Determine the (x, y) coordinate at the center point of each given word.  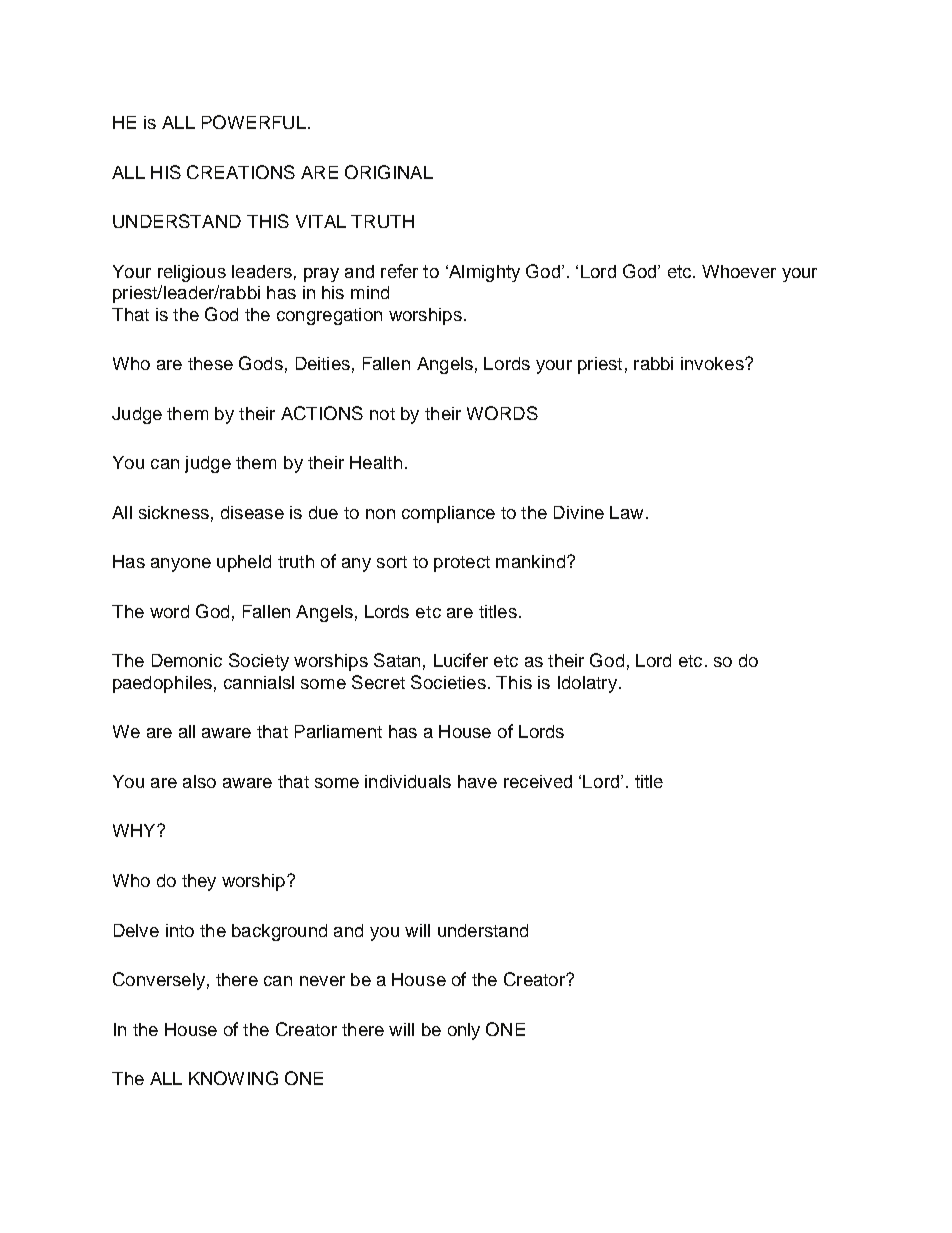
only (464, 1031)
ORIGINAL (389, 172)
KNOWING (233, 1078)
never (322, 981)
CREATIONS (241, 172)
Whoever (739, 271)
